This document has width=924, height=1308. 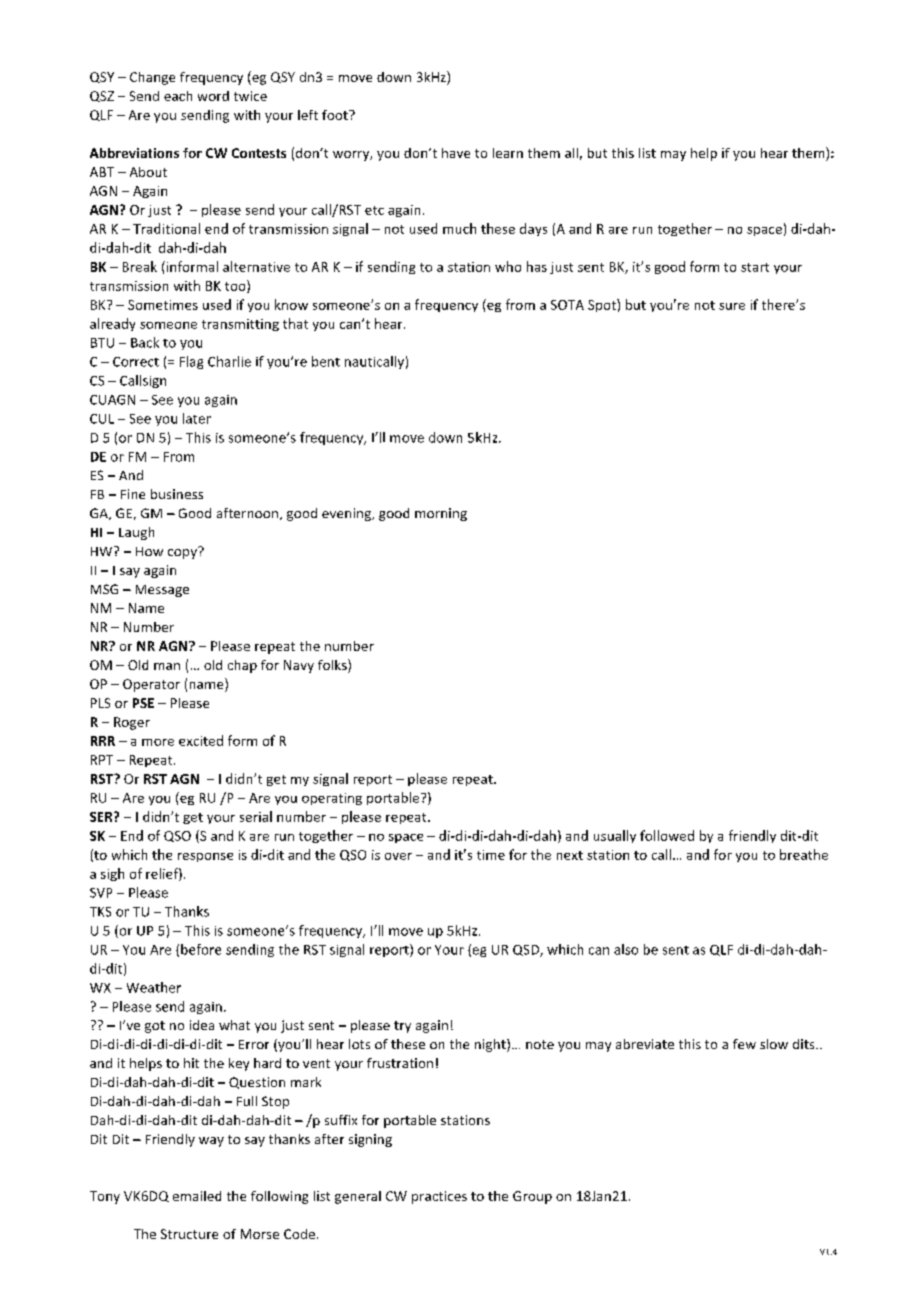 What do you see at coordinates (732, 306) in the document?
I see `sure` at bounding box center [732, 306].
